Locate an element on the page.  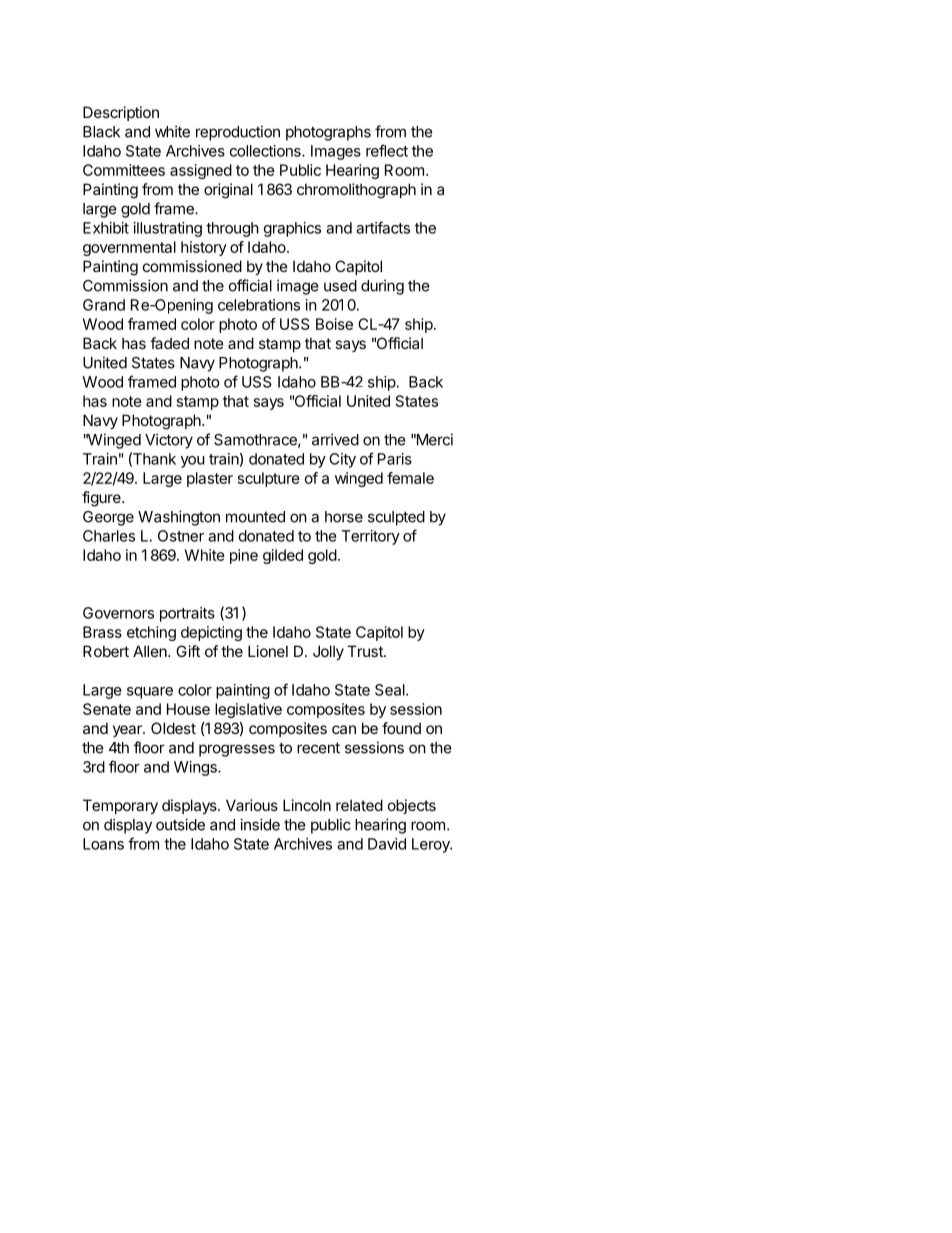
celebrations is located at coordinates (259, 305).
